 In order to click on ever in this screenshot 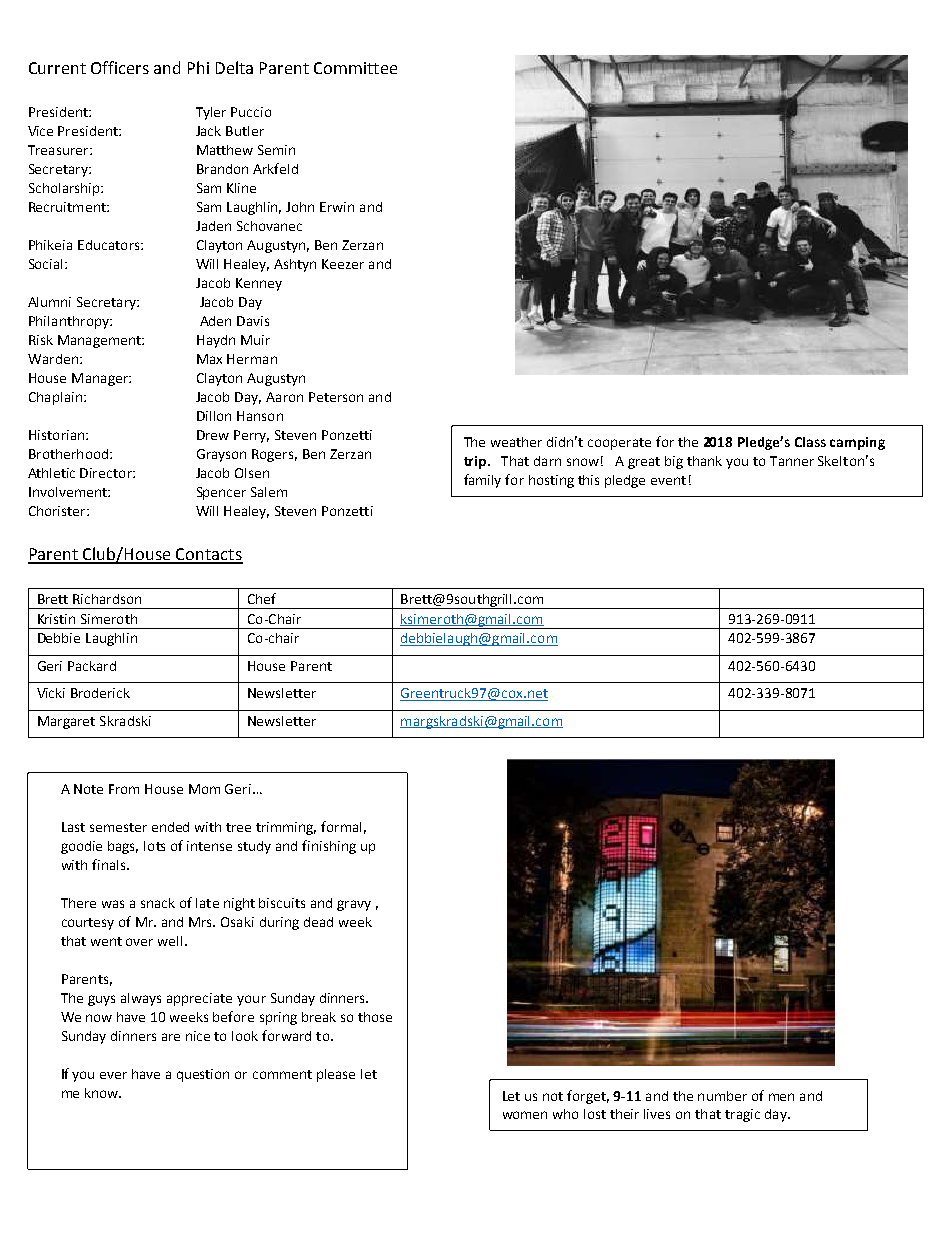, I will do `click(113, 1075)`.
